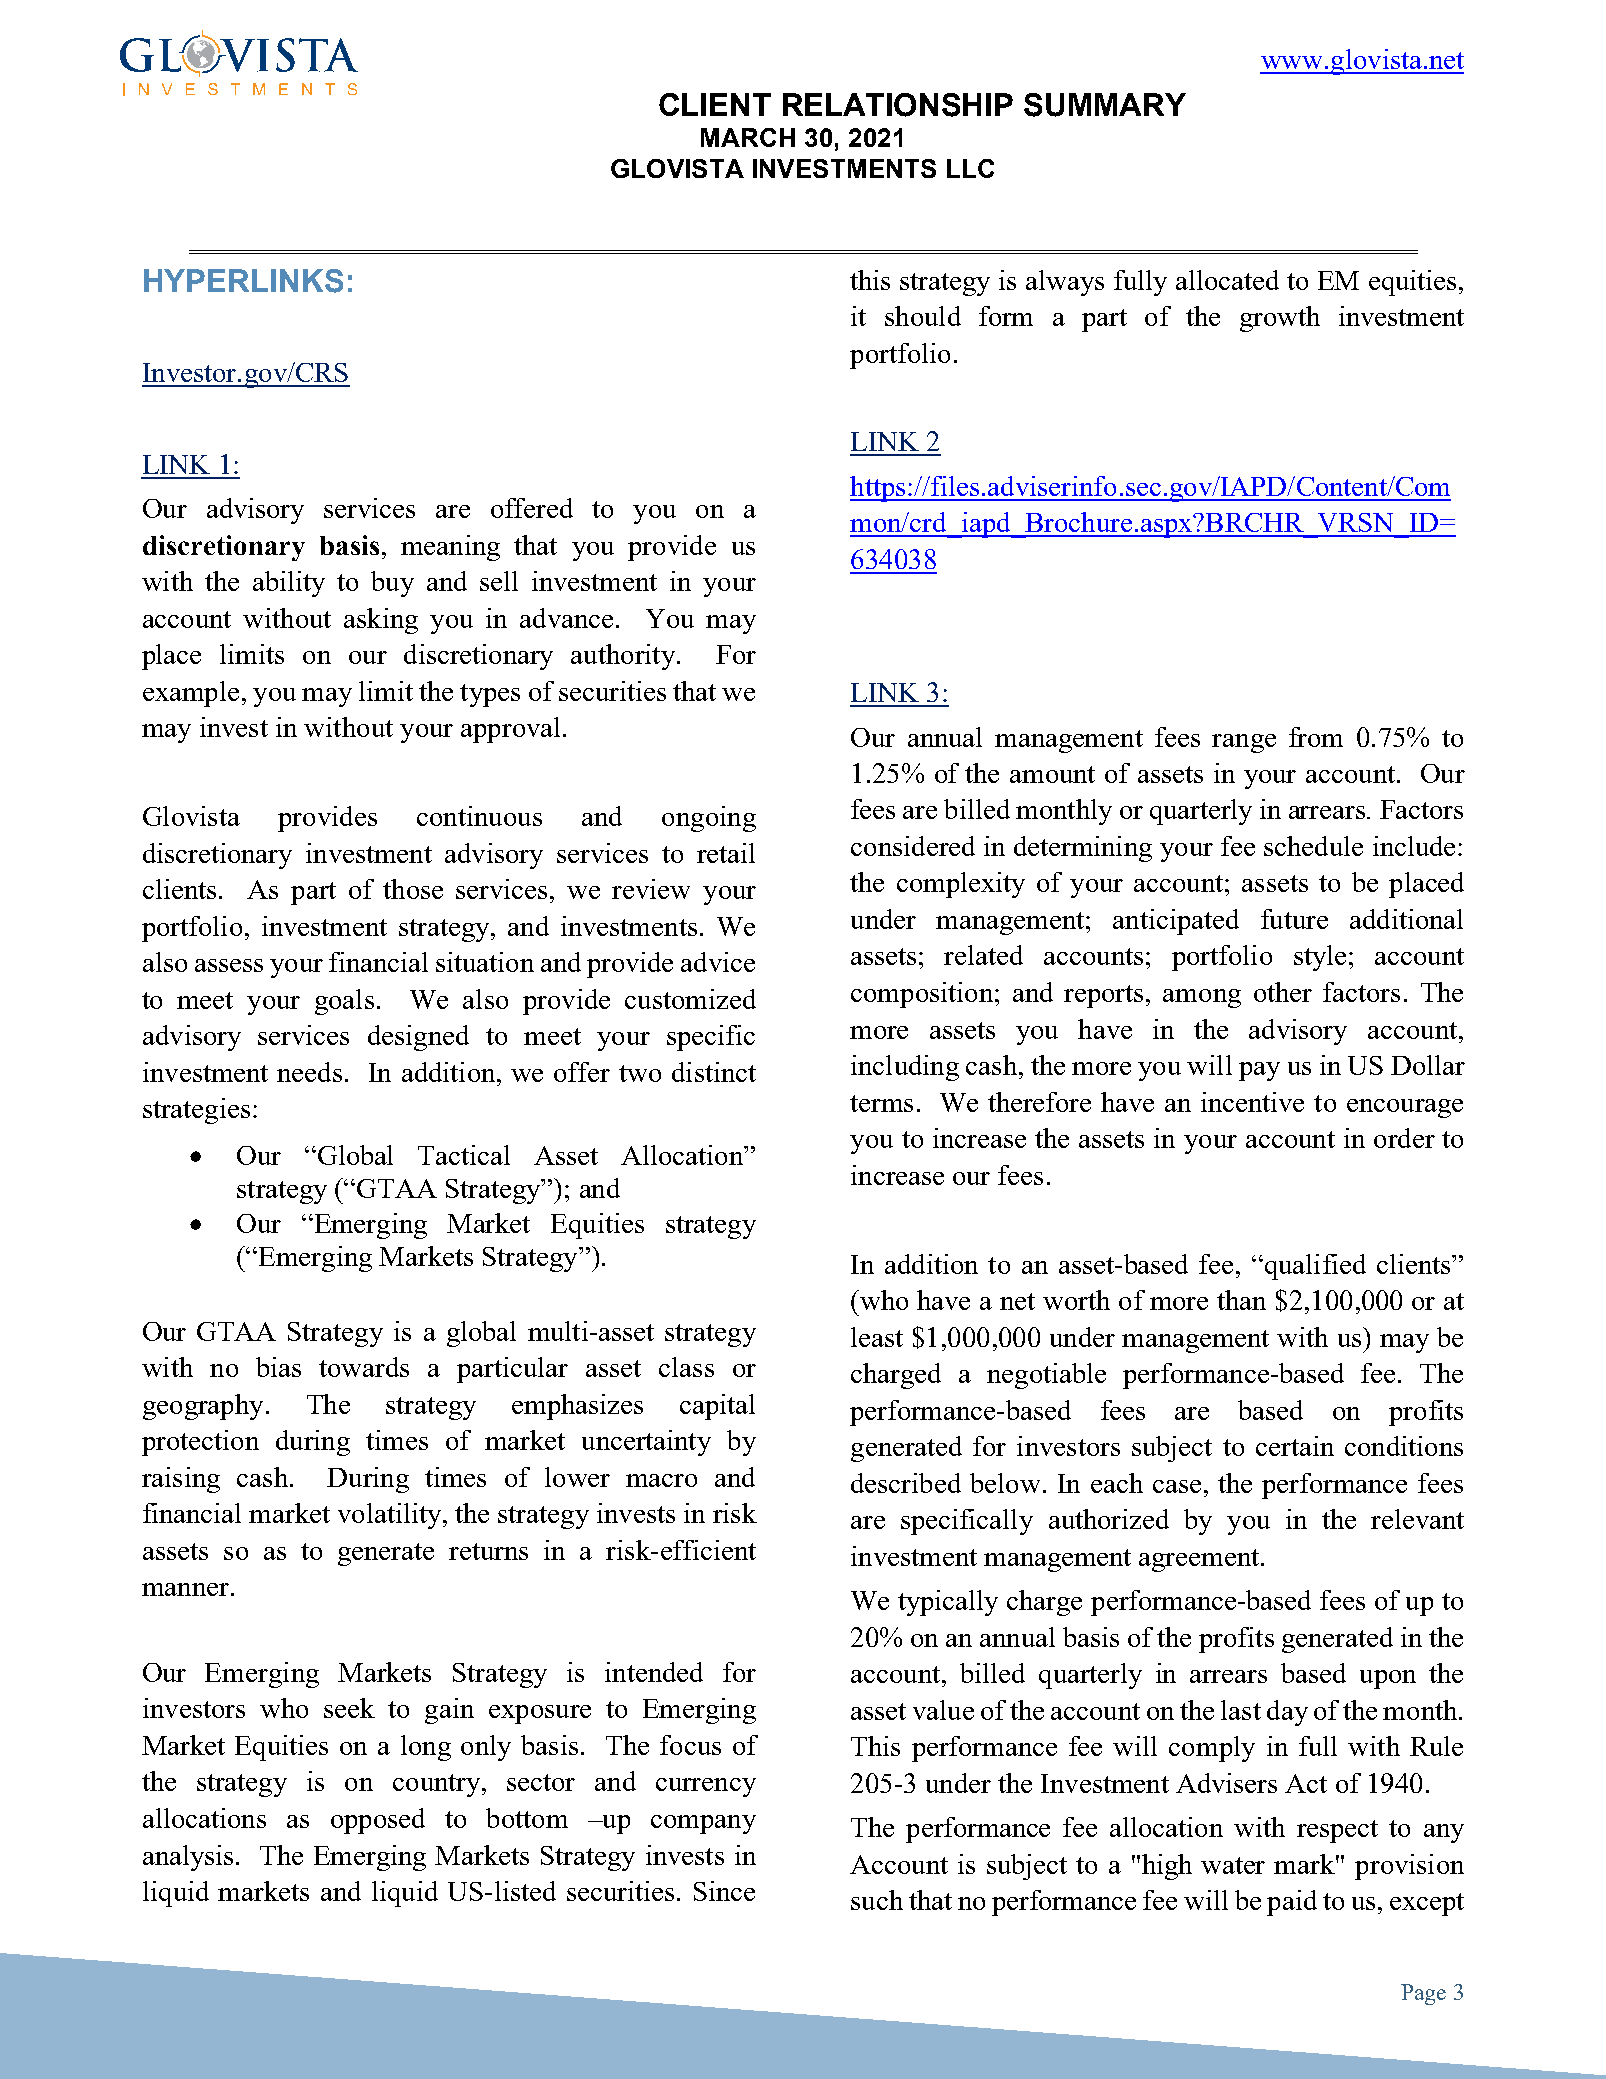 The height and width of the screenshot is (2079, 1606). I want to click on from, so click(1316, 737).
